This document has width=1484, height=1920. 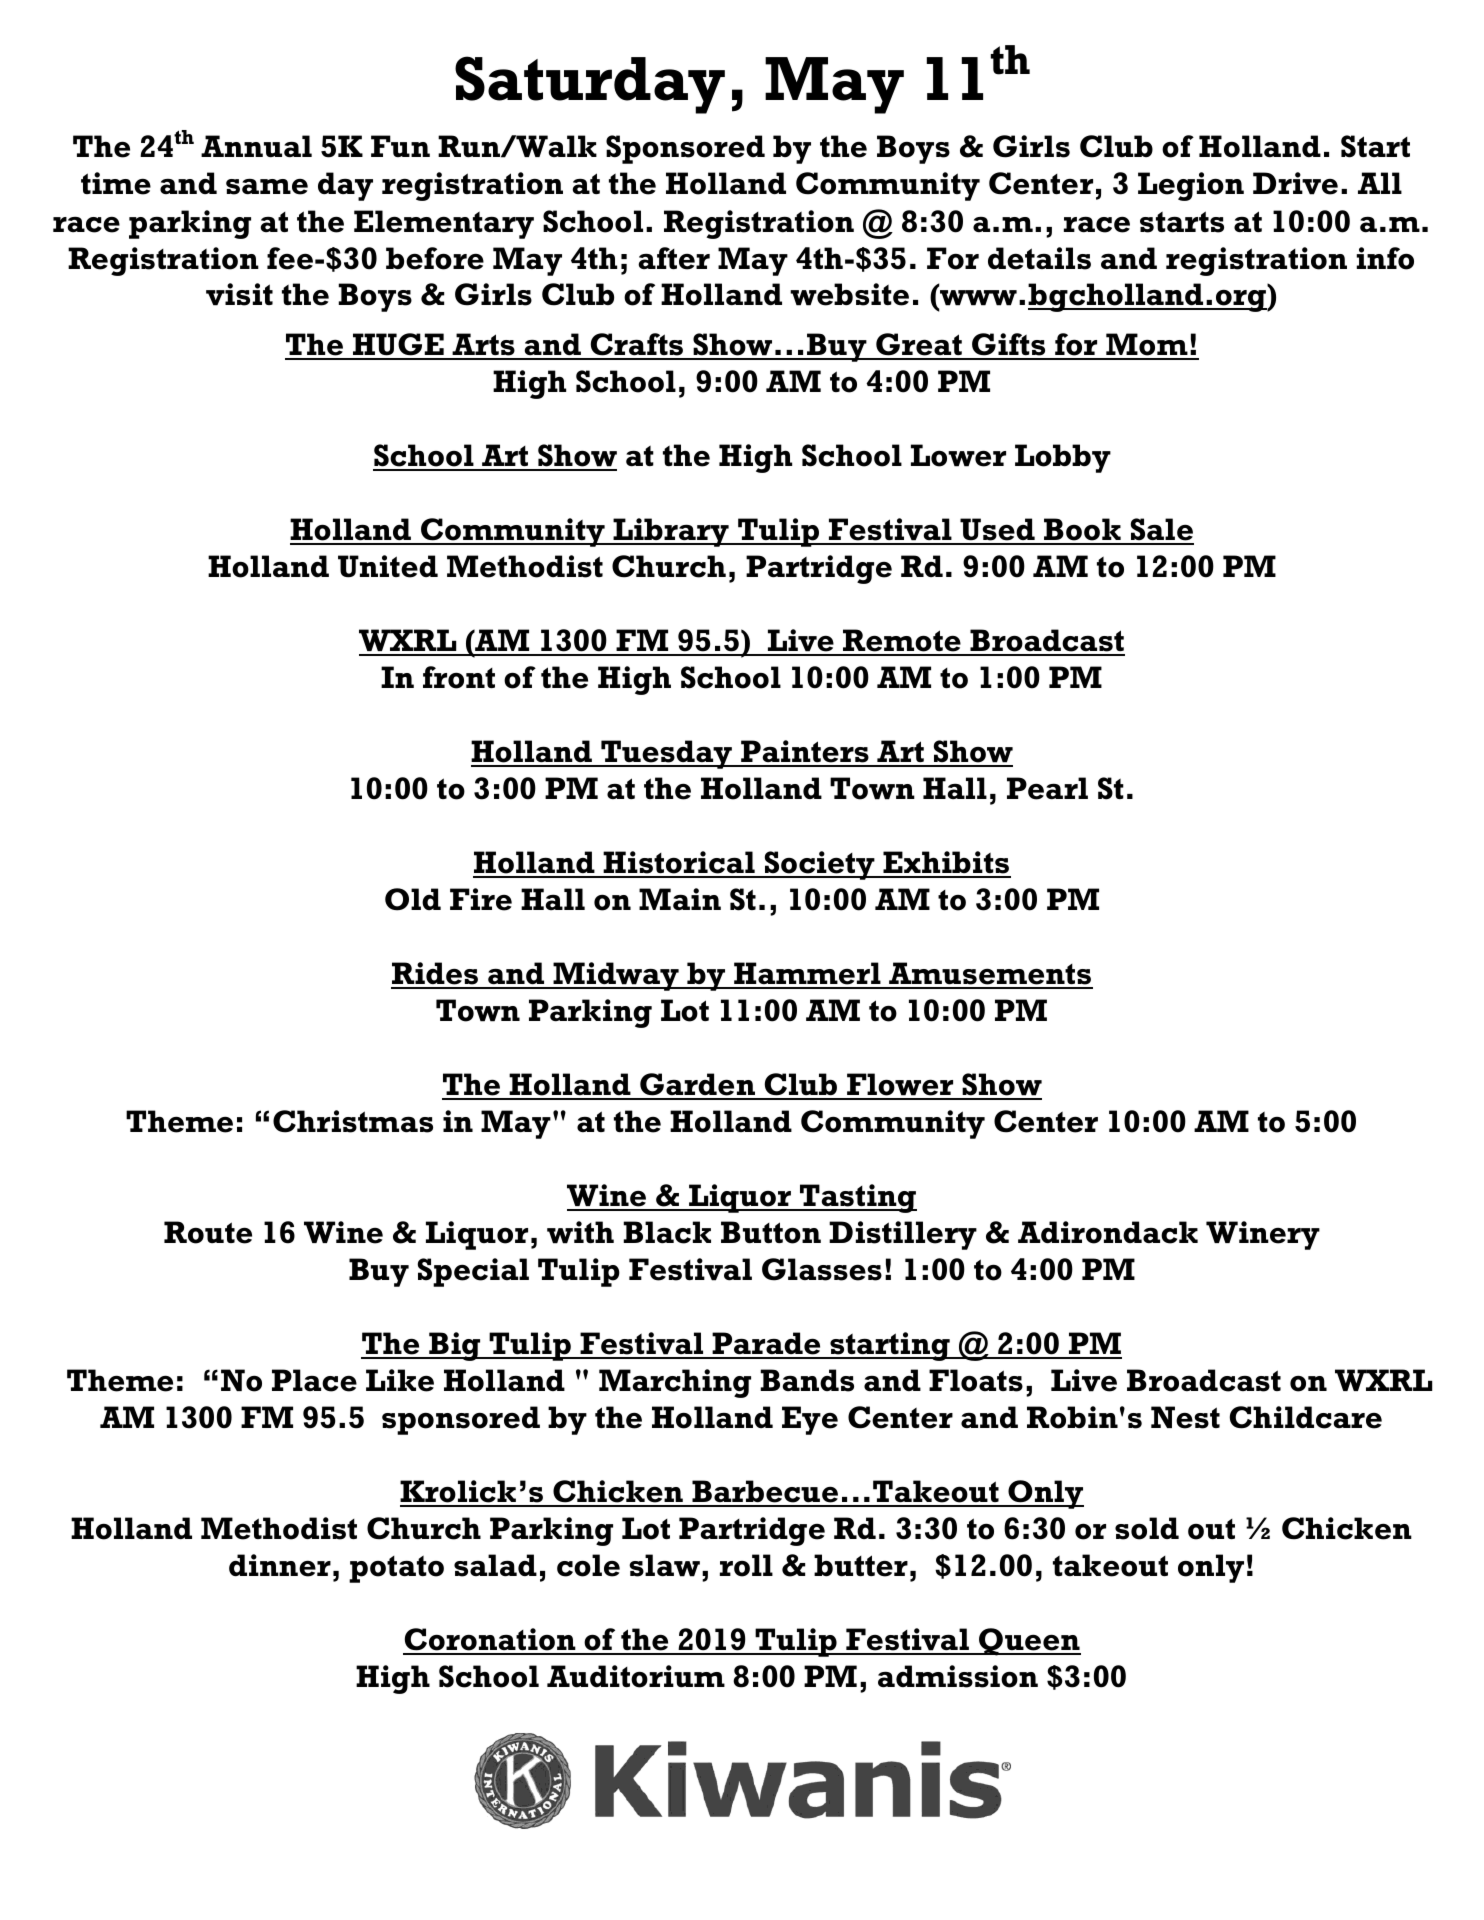 I want to click on Pearl, so click(x=1047, y=788).
